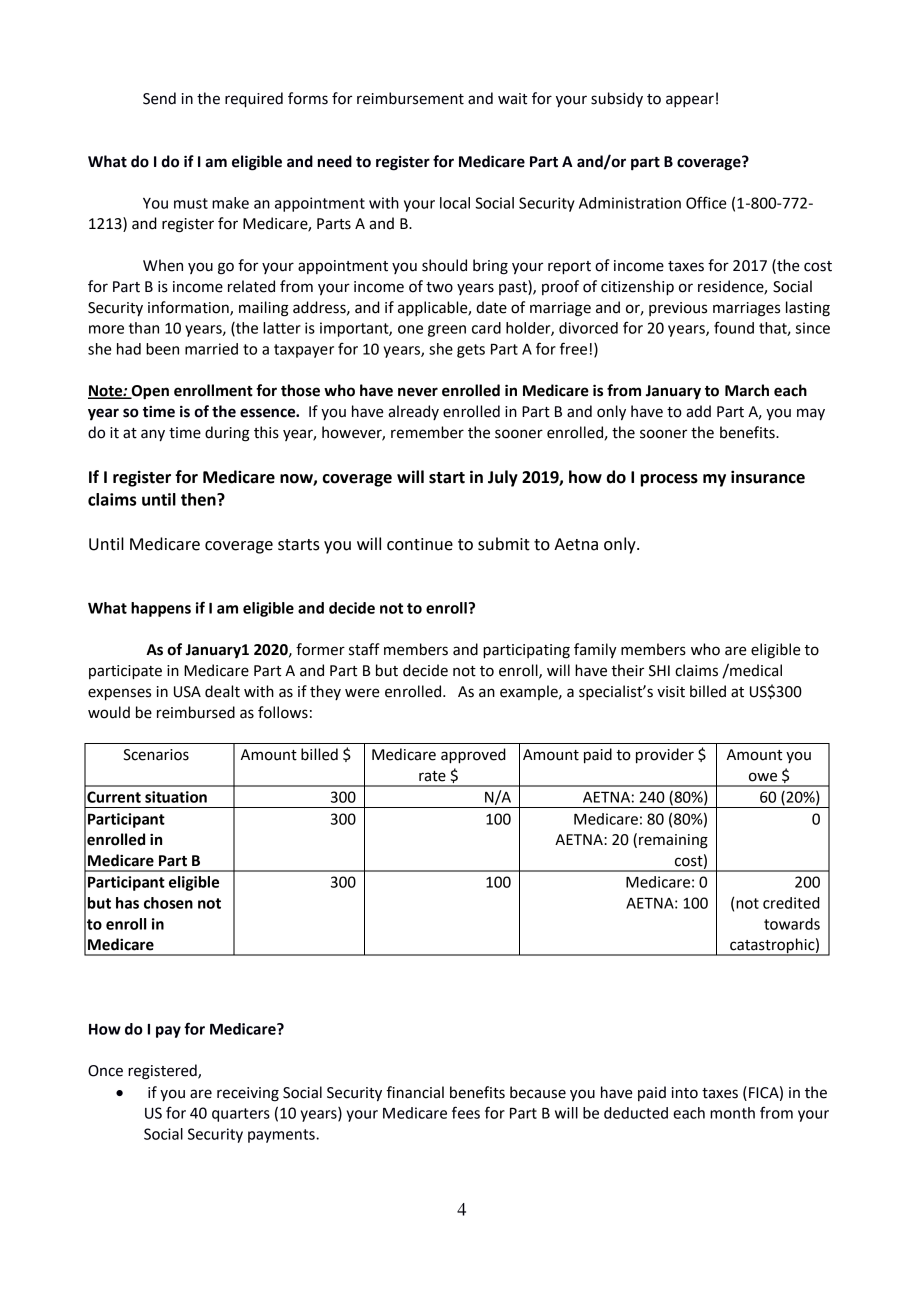  What do you see at coordinates (471, 351) in the screenshot?
I see `gets` at bounding box center [471, 351].
